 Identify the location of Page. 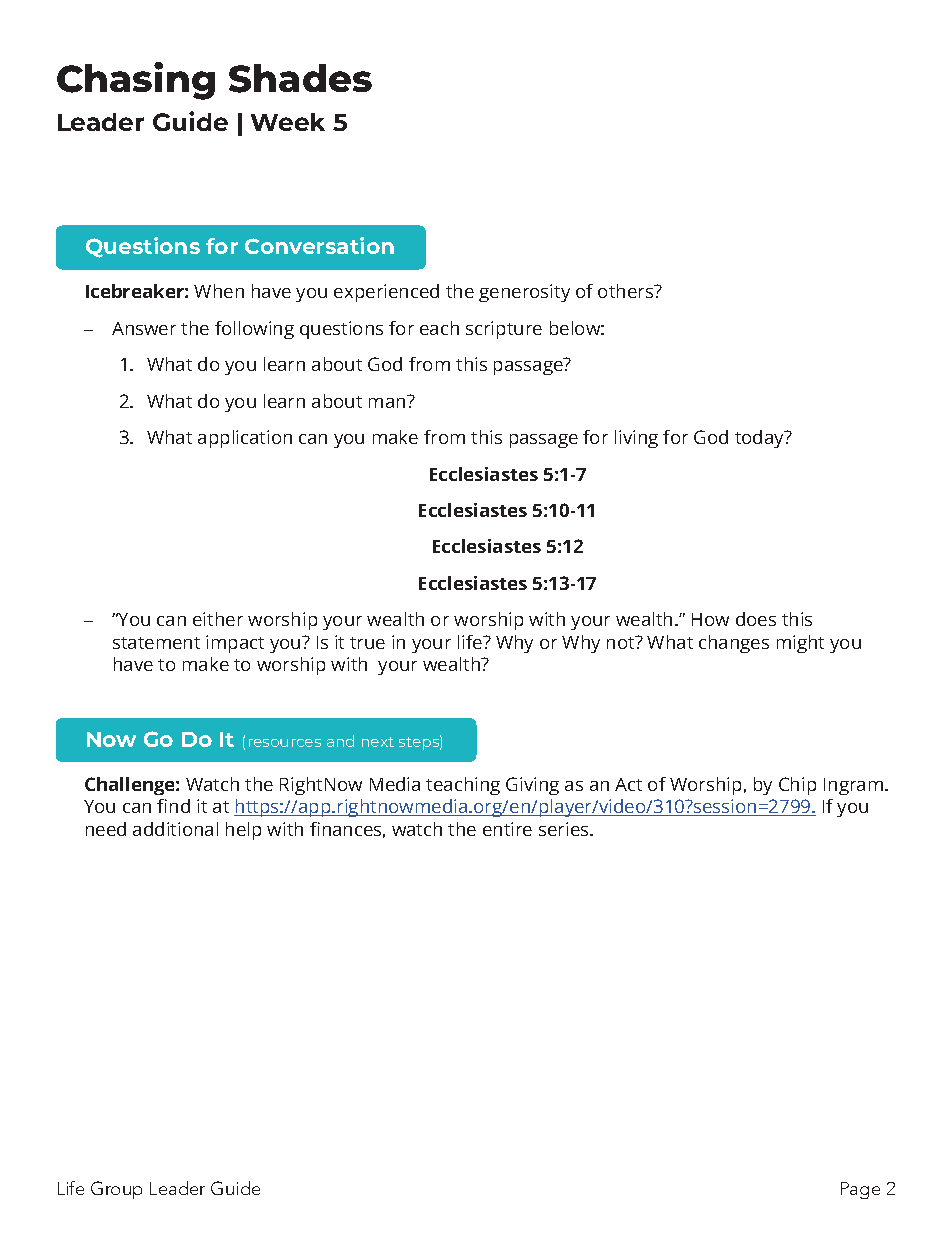
(860, 1190).
